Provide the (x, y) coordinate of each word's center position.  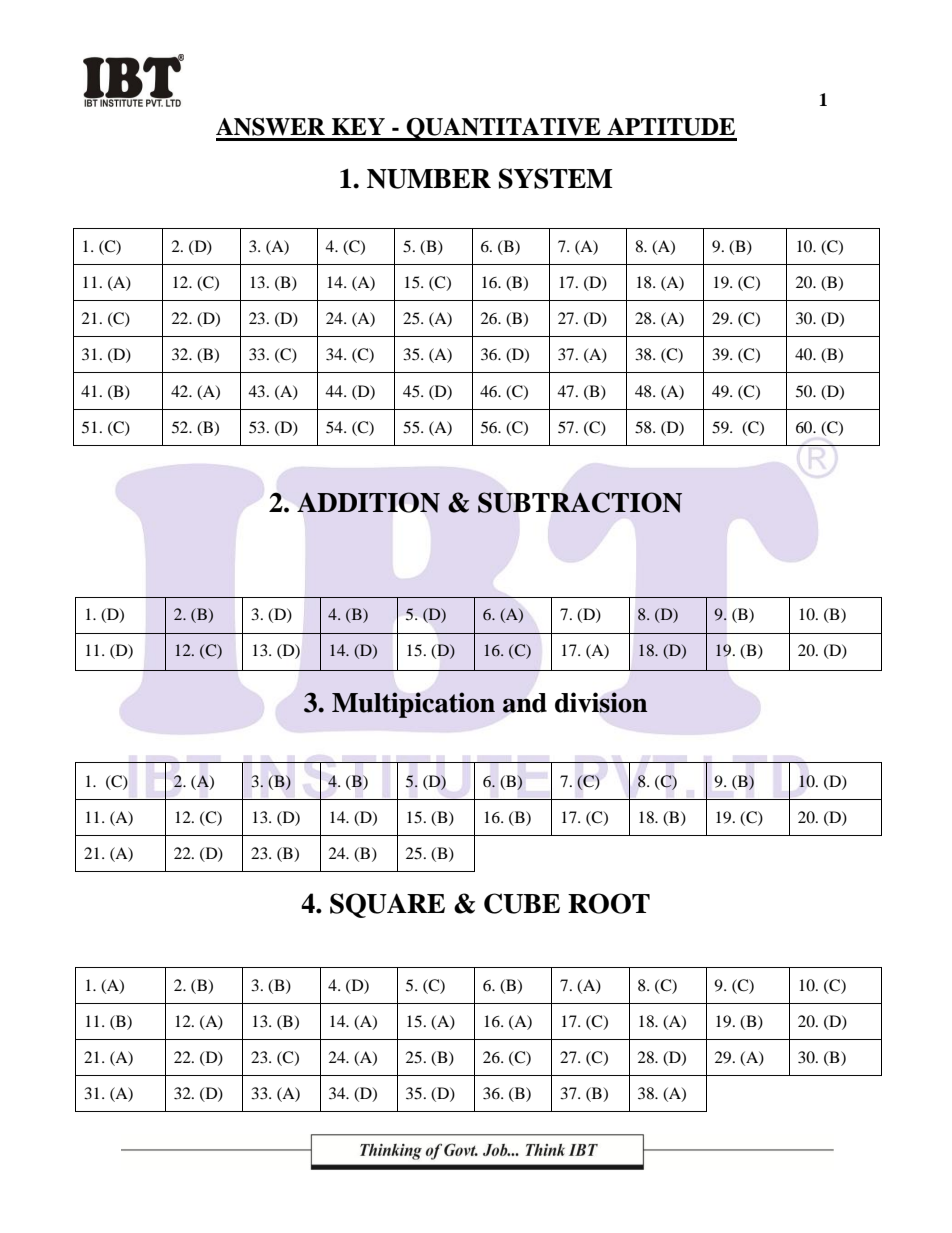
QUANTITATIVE (504, 129)
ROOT (609, 903)
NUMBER (429, 179)
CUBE (522, 903)
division (601, 702)
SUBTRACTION (580, 502)
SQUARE (387, 905)
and (524, 703)
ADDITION (368, 502)
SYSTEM (556, 178)
